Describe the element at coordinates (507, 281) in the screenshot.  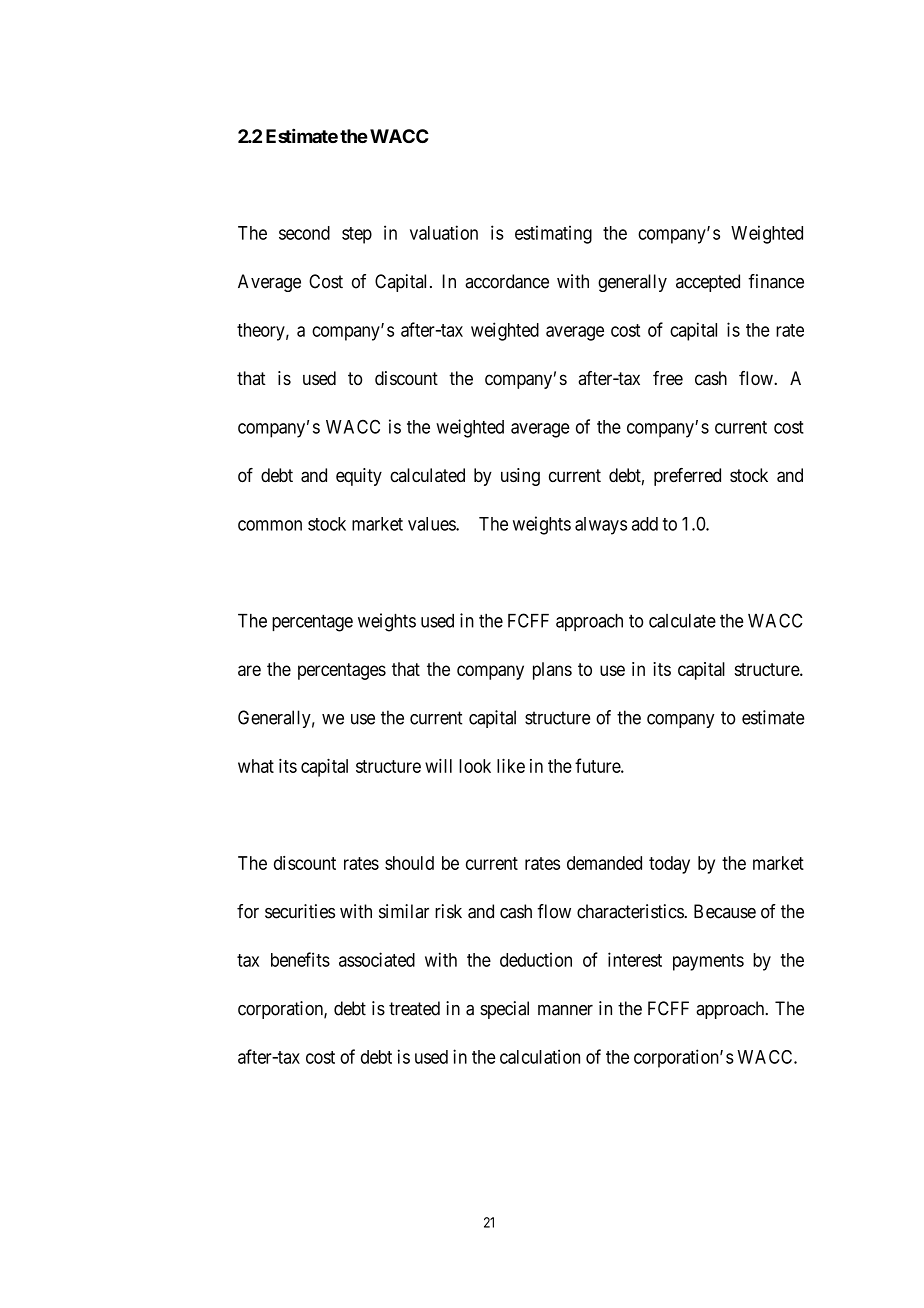
I see `accordance` at that location.
